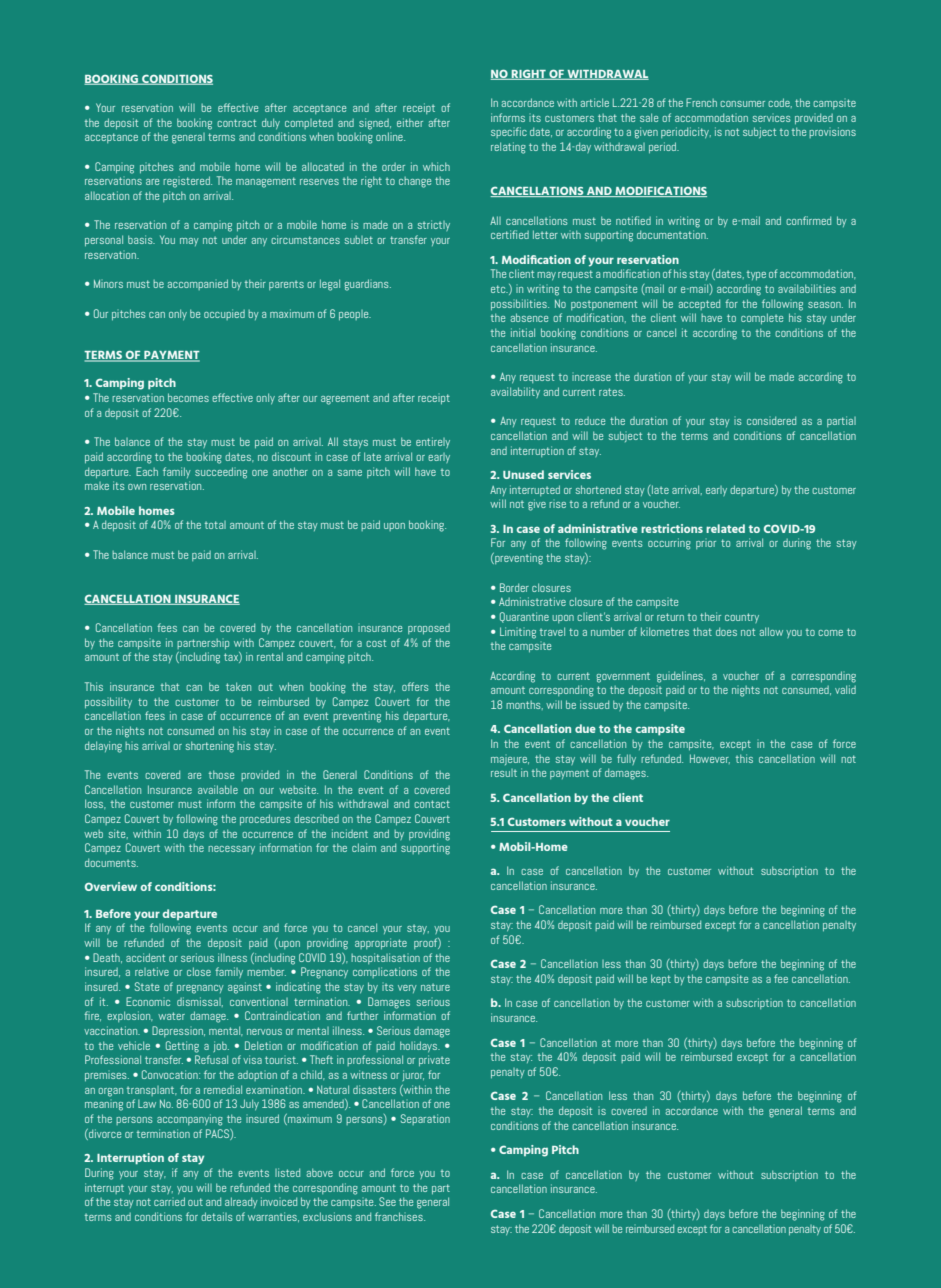 This image has height=1288, width=941. I want to click on contract, so click(236, 123).
